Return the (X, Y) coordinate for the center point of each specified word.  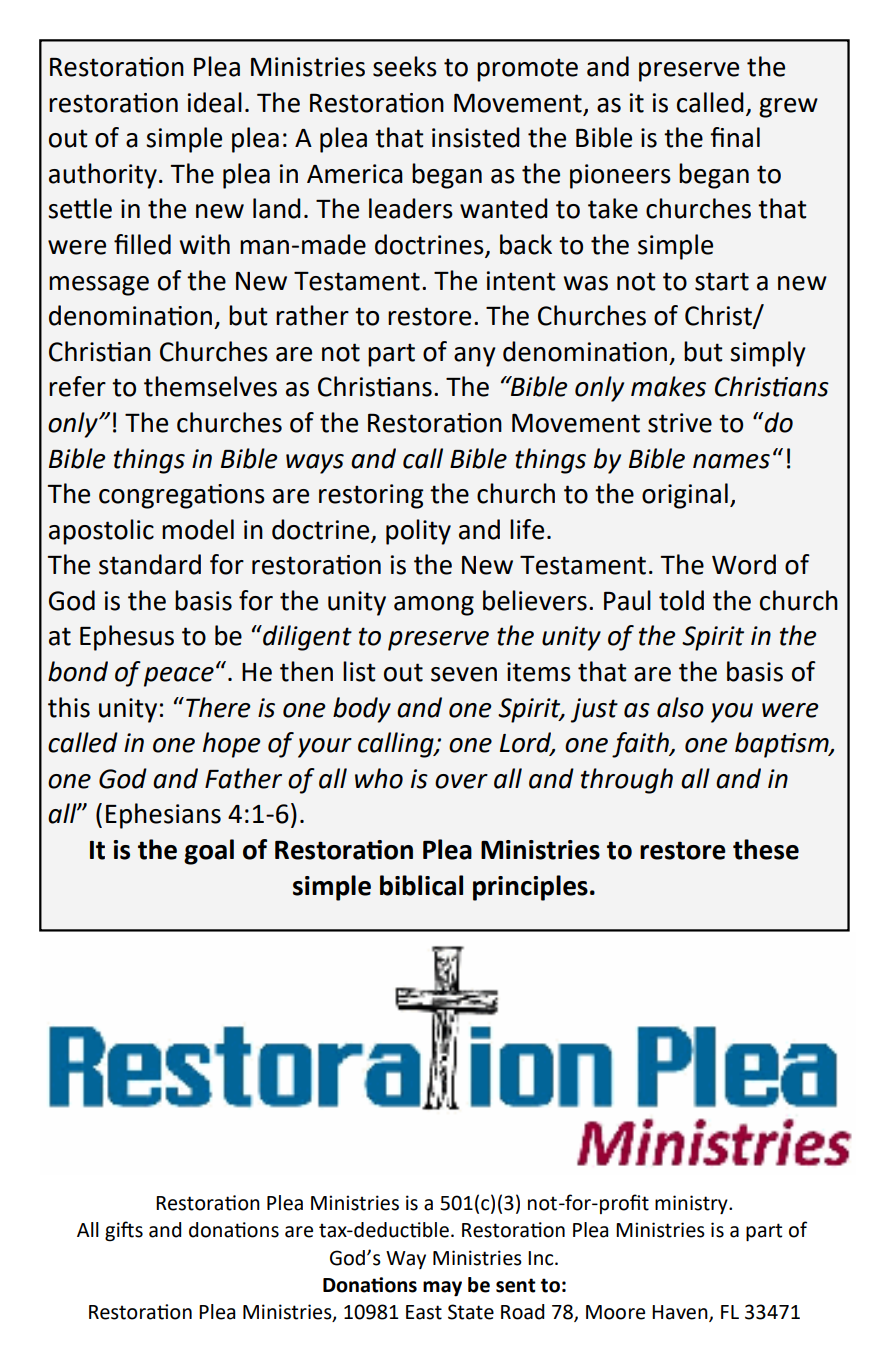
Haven (681, 1313)
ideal (215, 102)
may (442, 1289)
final (735, 137)
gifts (124, 1231)
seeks (405, 66)
